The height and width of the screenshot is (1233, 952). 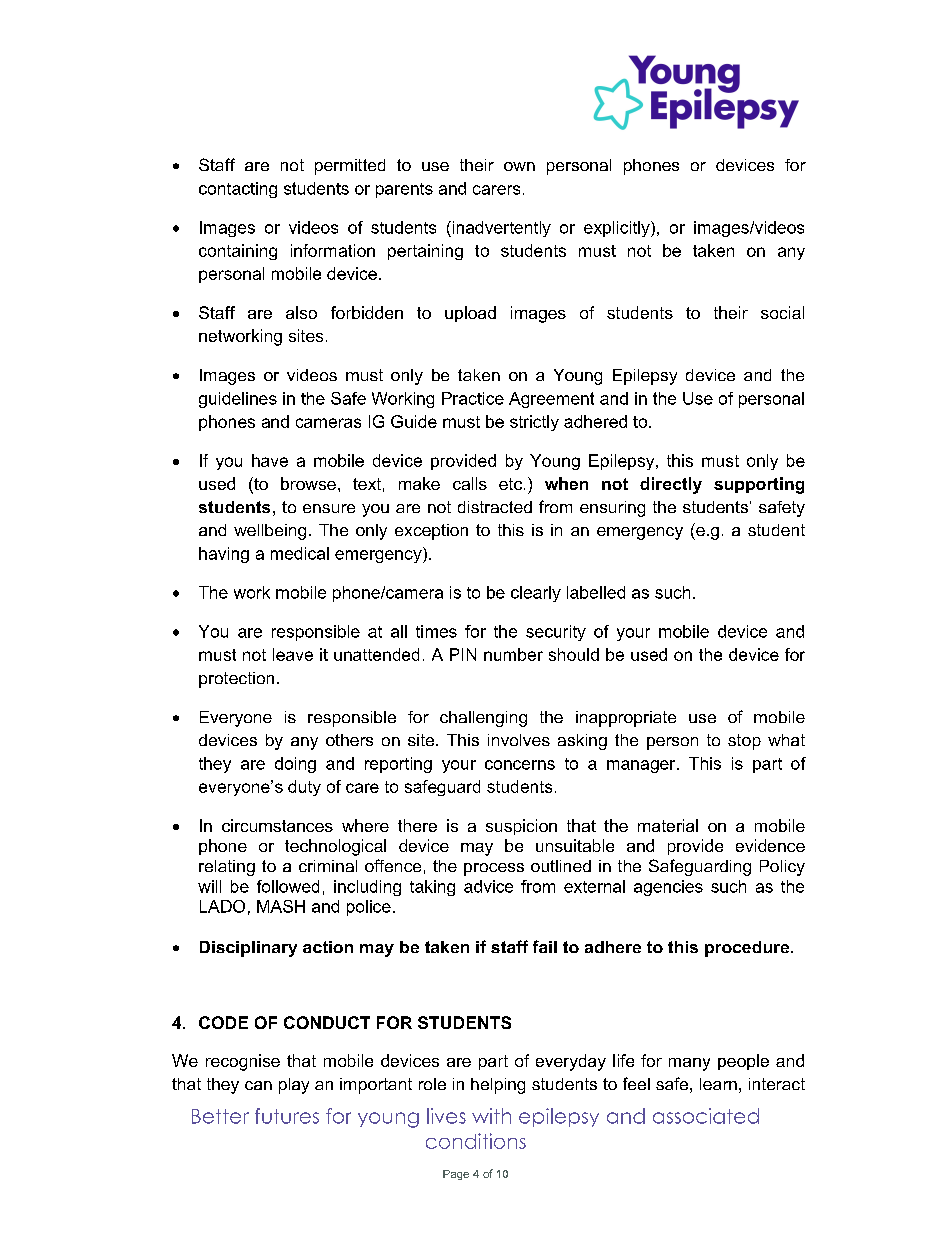 What do you see at coordinates (238, 190) in the screenshot?
I see `contacting` at bounding box center [238, 190].
